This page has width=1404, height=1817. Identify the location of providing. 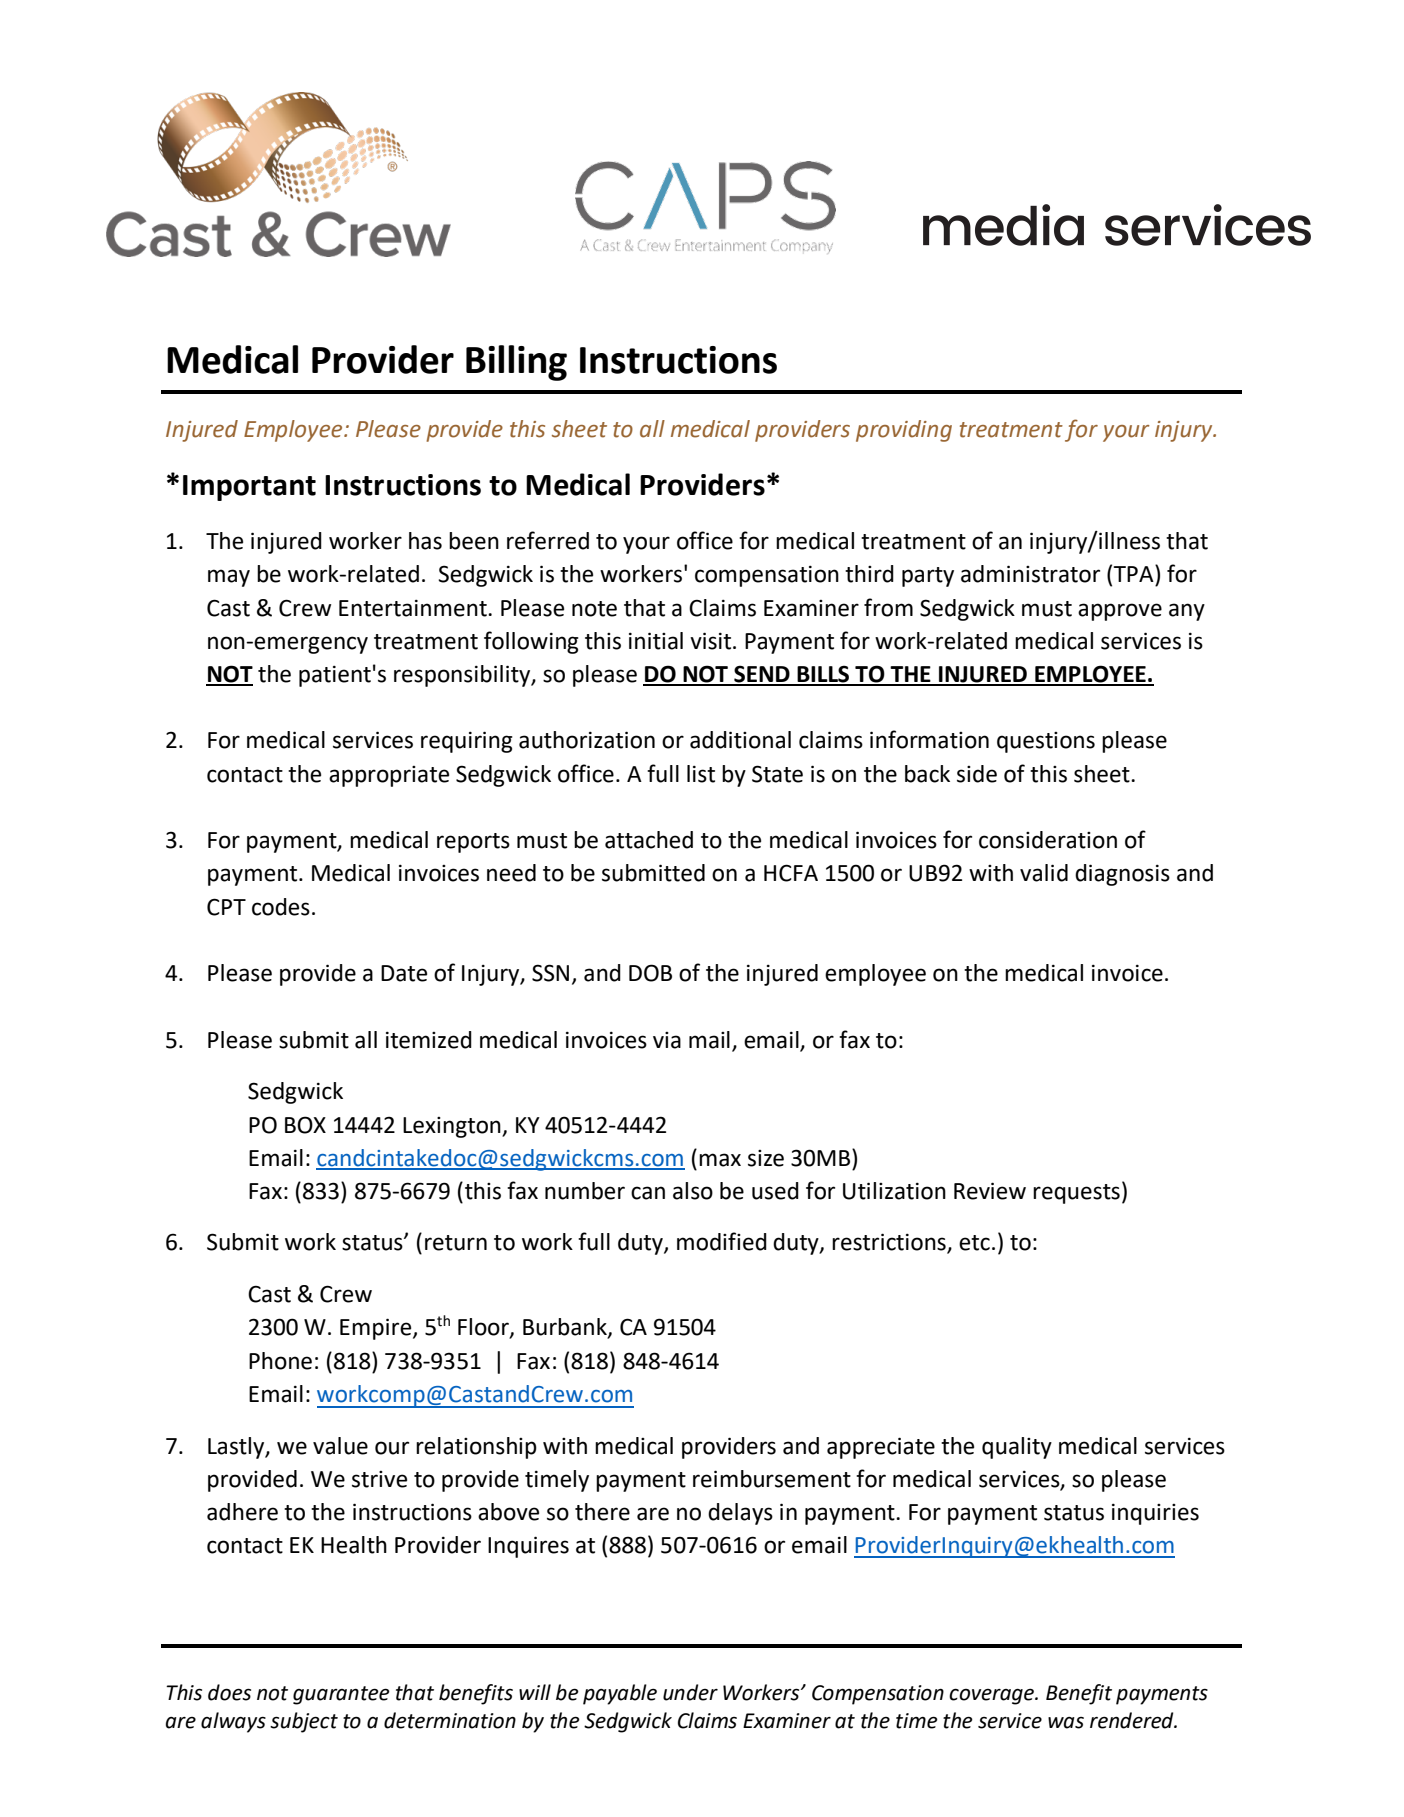
(904, 431).
